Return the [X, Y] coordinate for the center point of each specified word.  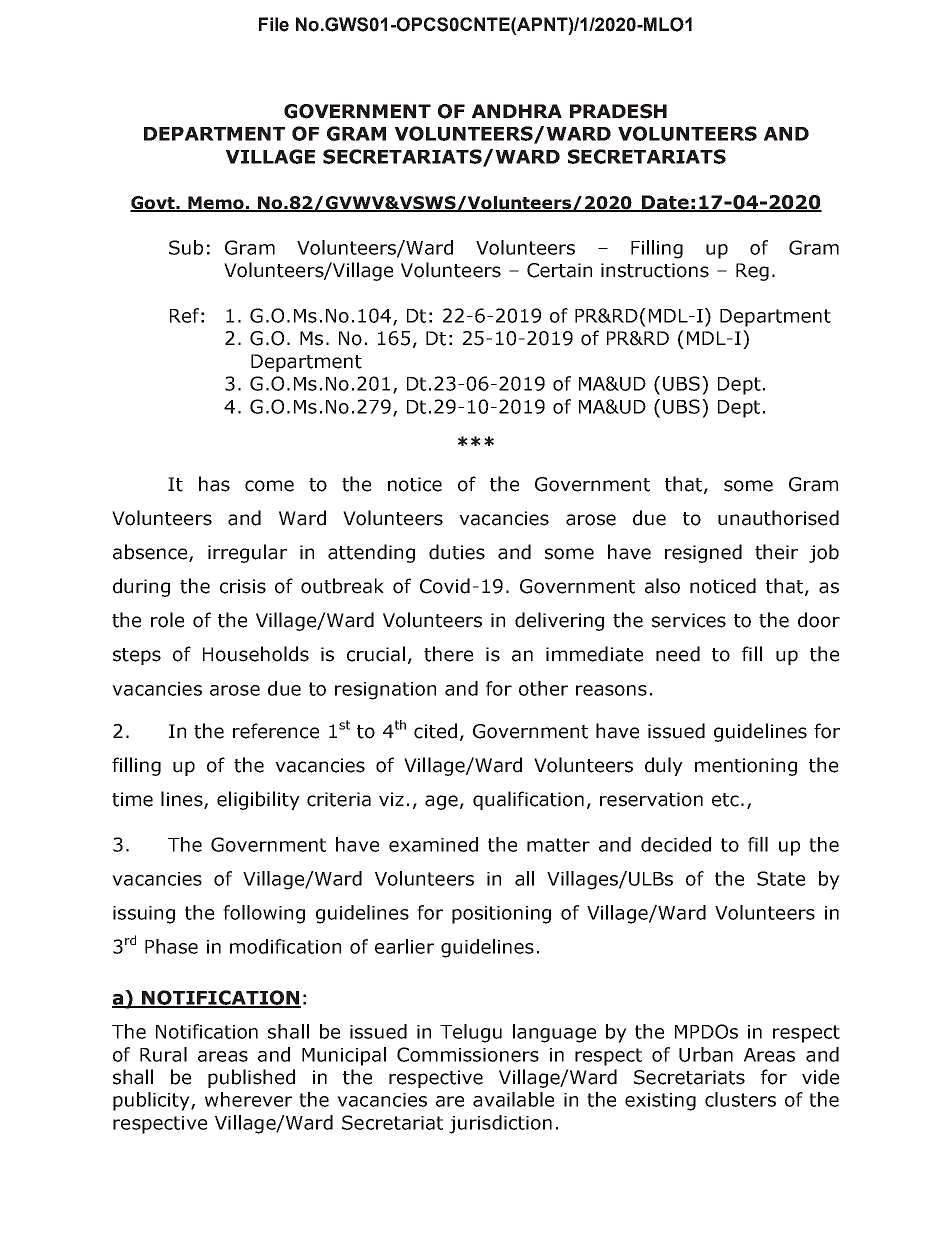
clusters [740, 1099]
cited [435, 731]
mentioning [746, 767]
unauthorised [778, 518]
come [269, 486]
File [274, 24]
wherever [248, 1099]
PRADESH [618, 111]
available [513, 1099]
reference [276, 731]
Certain [559, 270]
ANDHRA [517, 111]
